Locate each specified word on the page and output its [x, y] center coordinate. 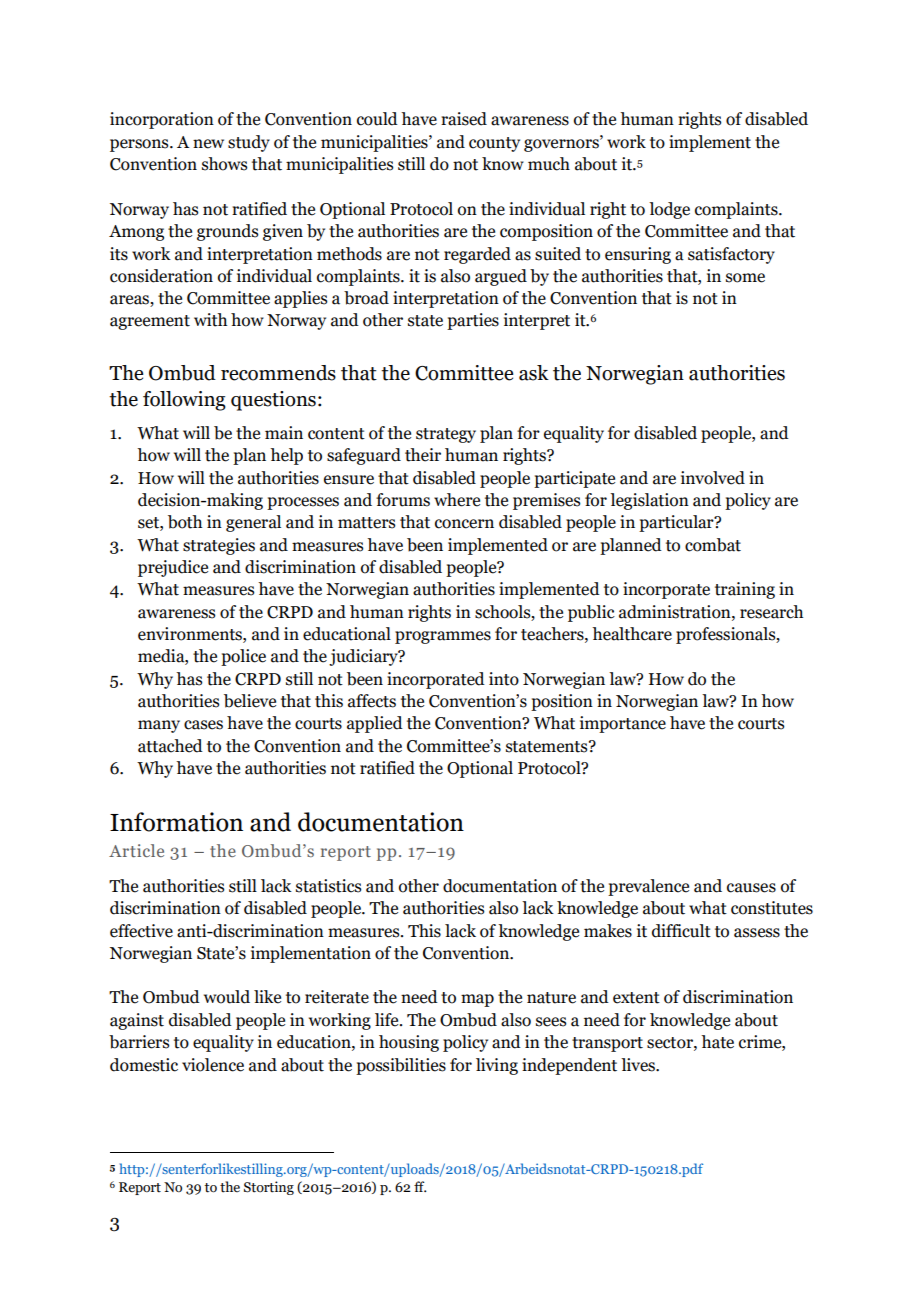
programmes [443, 637]
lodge [669, 210]
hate [717, 1042]
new [208, 144]
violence [213, 1065]
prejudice [173, 568]
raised [464, 119]
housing [409, 1043]
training [745, 590]
